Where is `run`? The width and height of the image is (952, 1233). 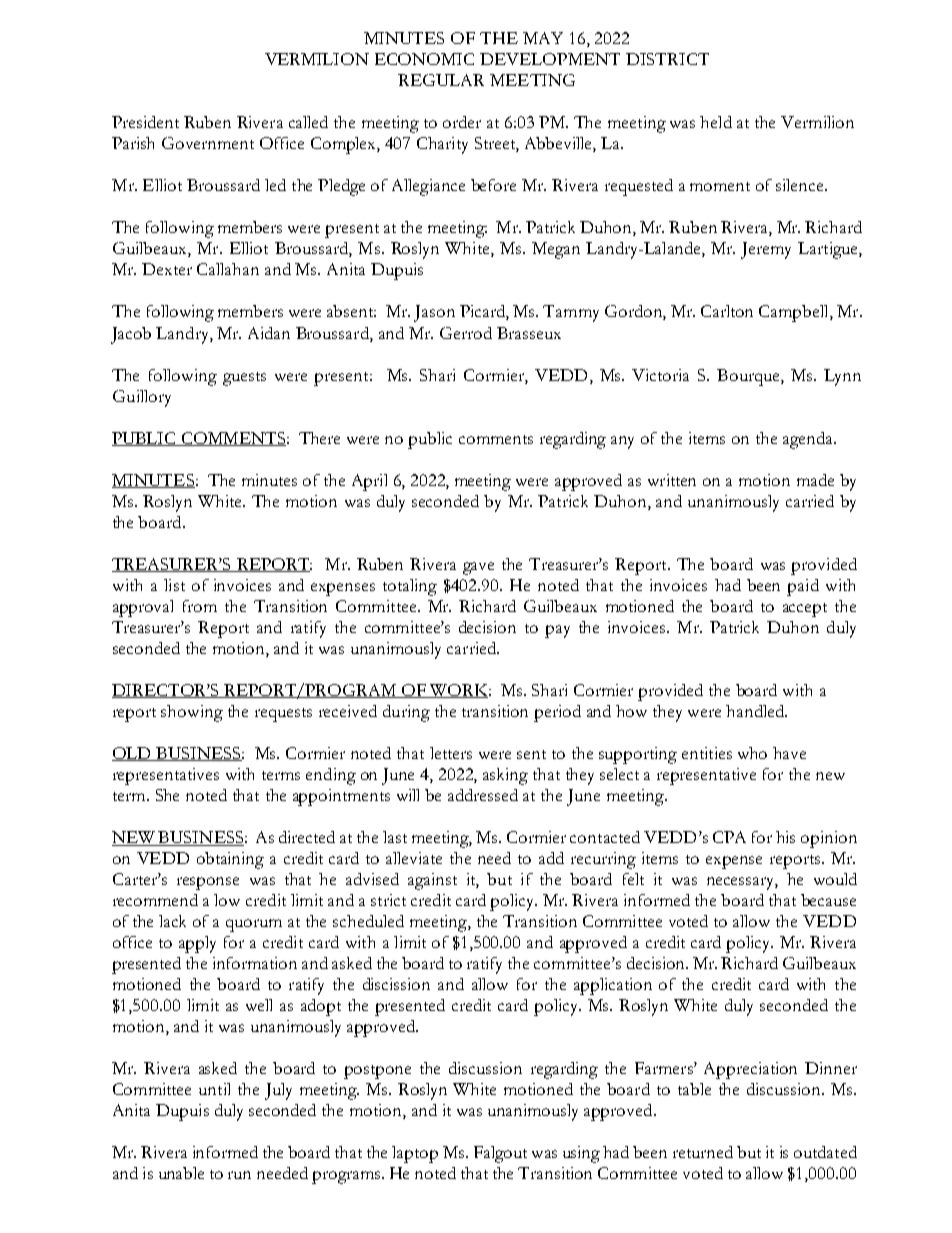
run is located at coordinates (239, 1175).
